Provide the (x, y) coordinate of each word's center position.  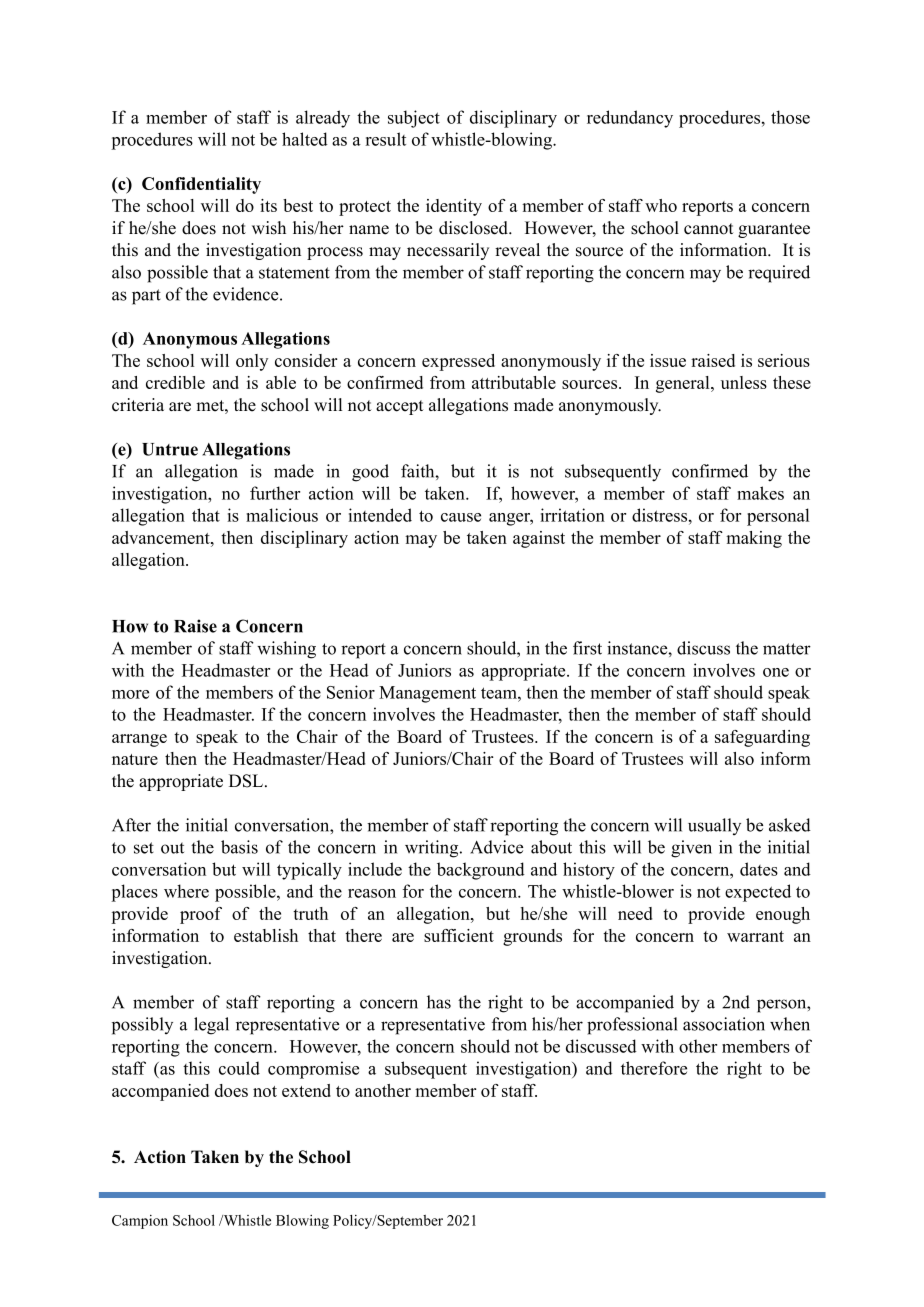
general (684, 384)
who (661, 205)
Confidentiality (201, 185)
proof (201, 915)
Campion (140, 1222)
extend (306, 1090)
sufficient (459, 935)
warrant (755, 936)
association (724, 1024)
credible (175, 382)
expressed (458, 362)
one (776, 672)
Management (427, 694)
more (130, 694)
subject (414, 119)
